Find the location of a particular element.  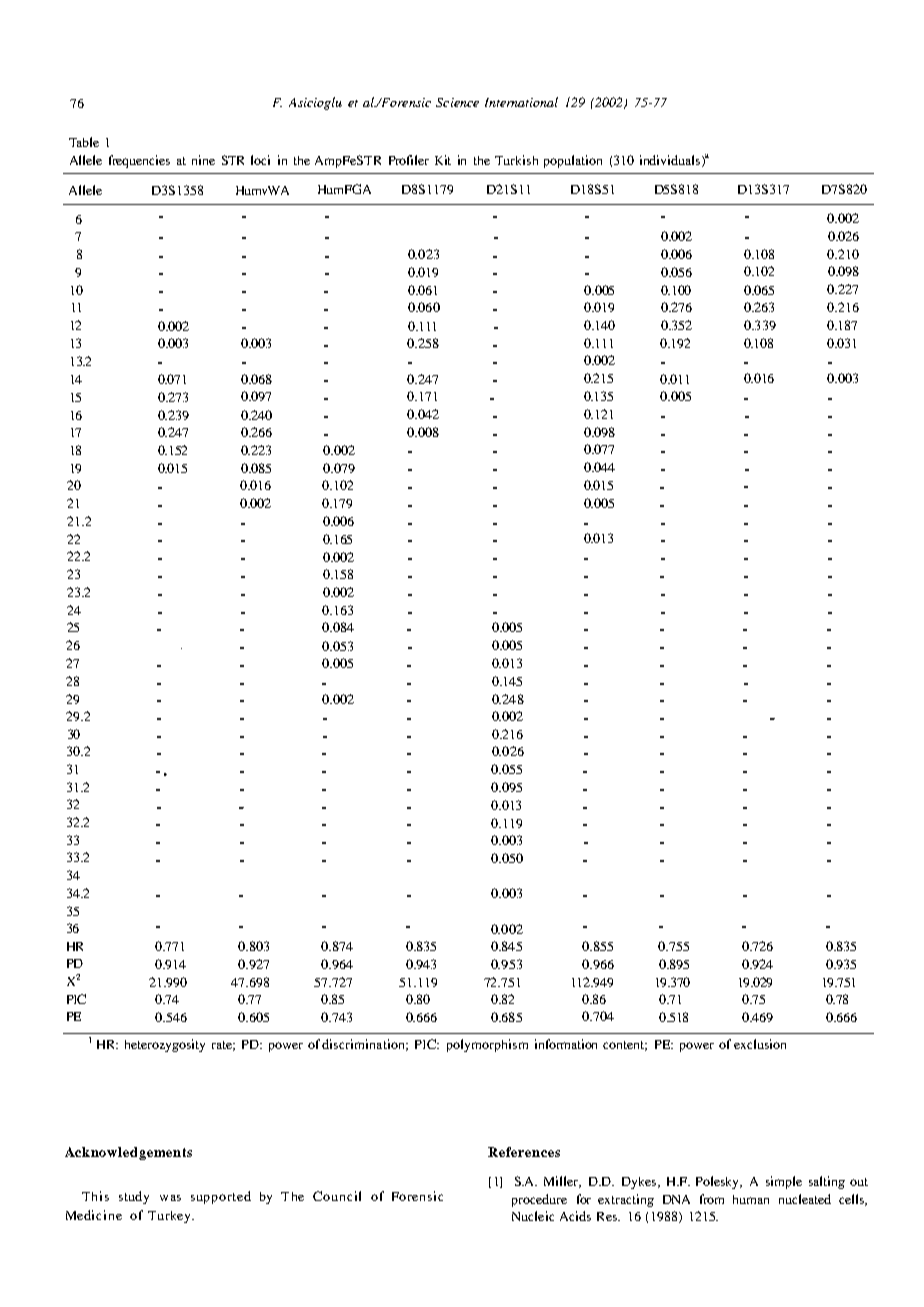

was is located at coordinates (170, 1198).
